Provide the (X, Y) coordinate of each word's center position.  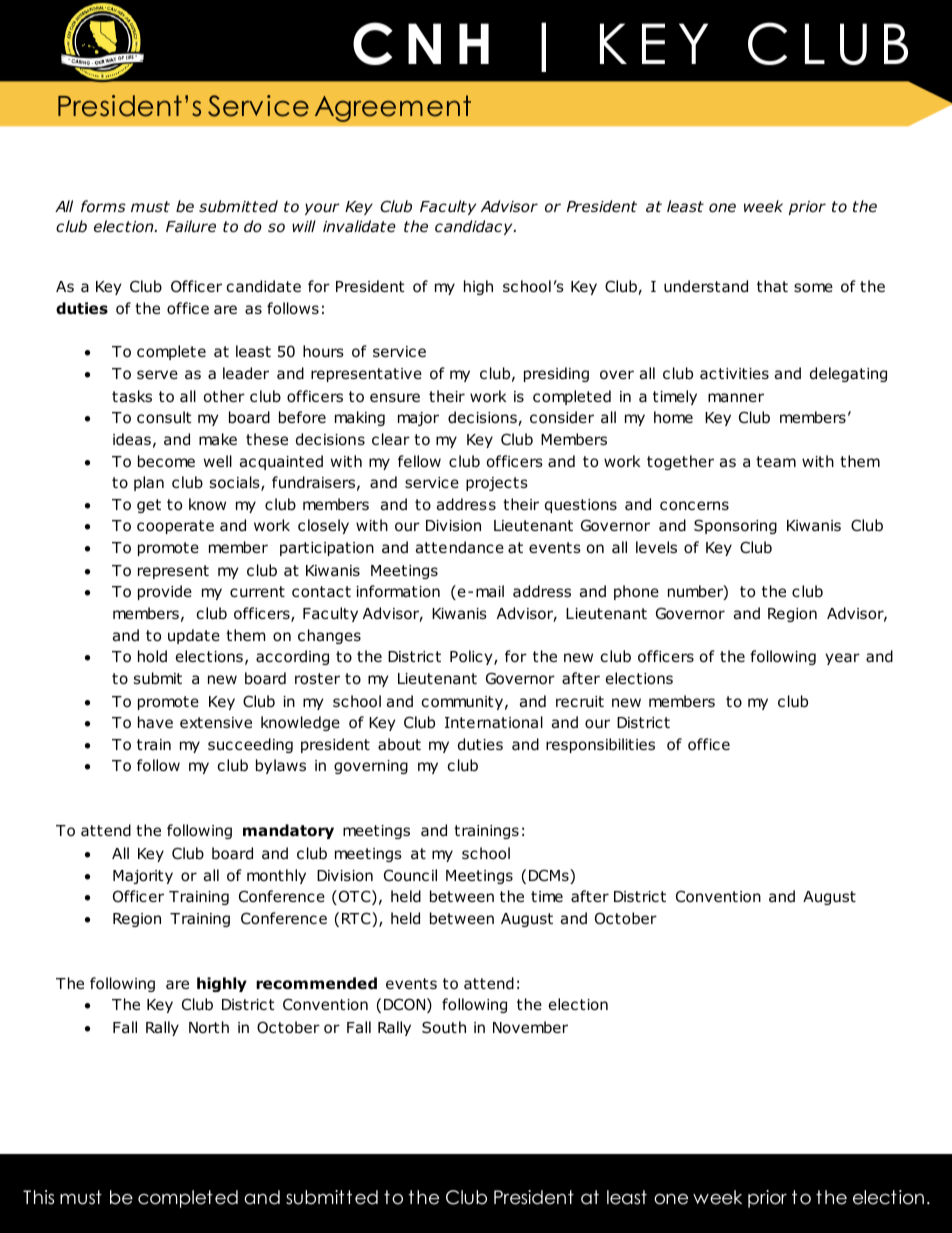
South (444, 1027)
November (530, 1027)
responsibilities (600, 745)
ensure (395, 398)
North (209, 1027)
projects (497, 484)
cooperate (175, 527)
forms (103, 206)
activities (734, 373)
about (399, 744)
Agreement (393, 108)
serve (157, 374)
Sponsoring (735, 526)
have (155, 722)
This (38, 1197)
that (772, 286)
